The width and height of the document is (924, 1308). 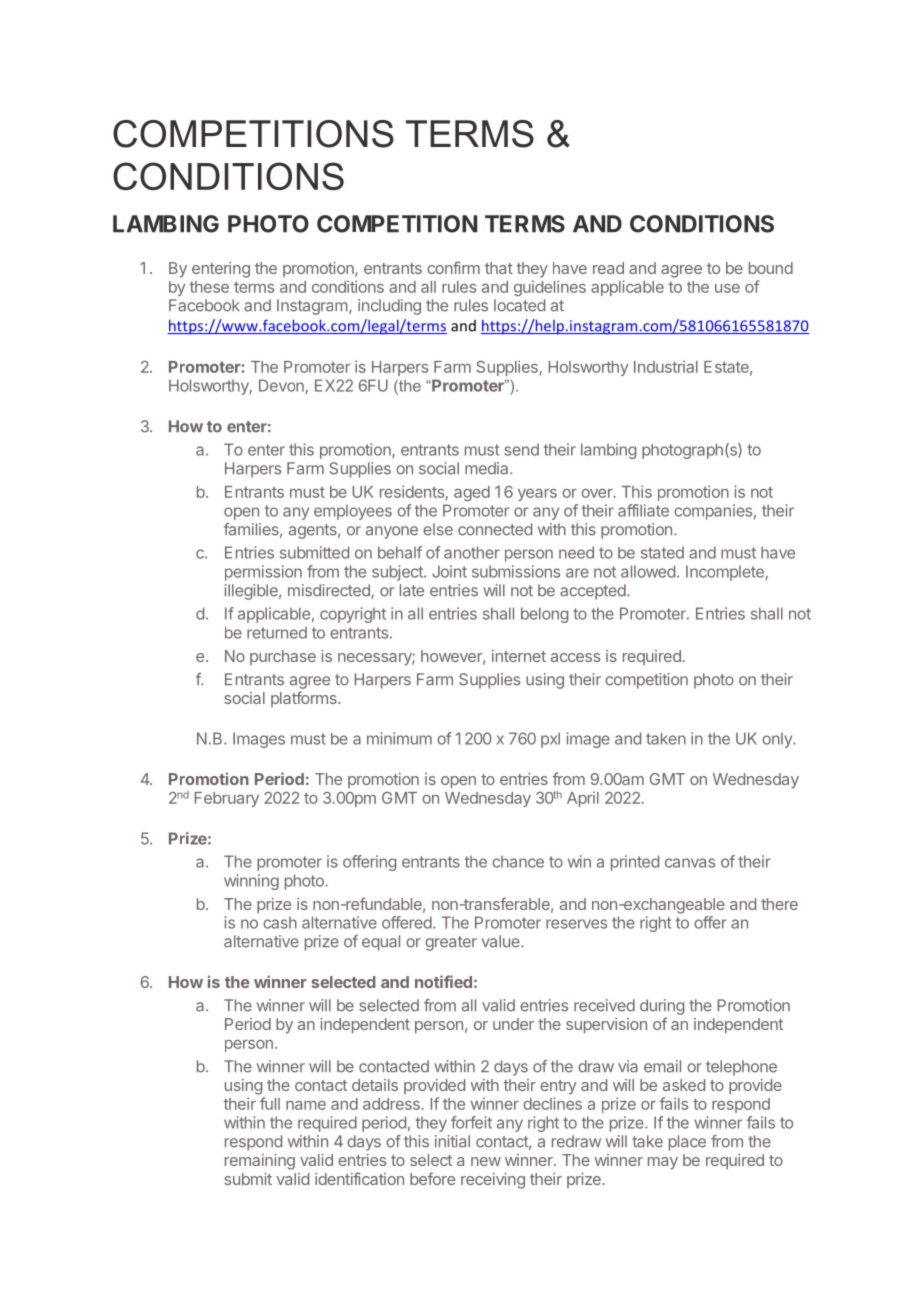 I want to click on there, so click(x=779, y=904).
